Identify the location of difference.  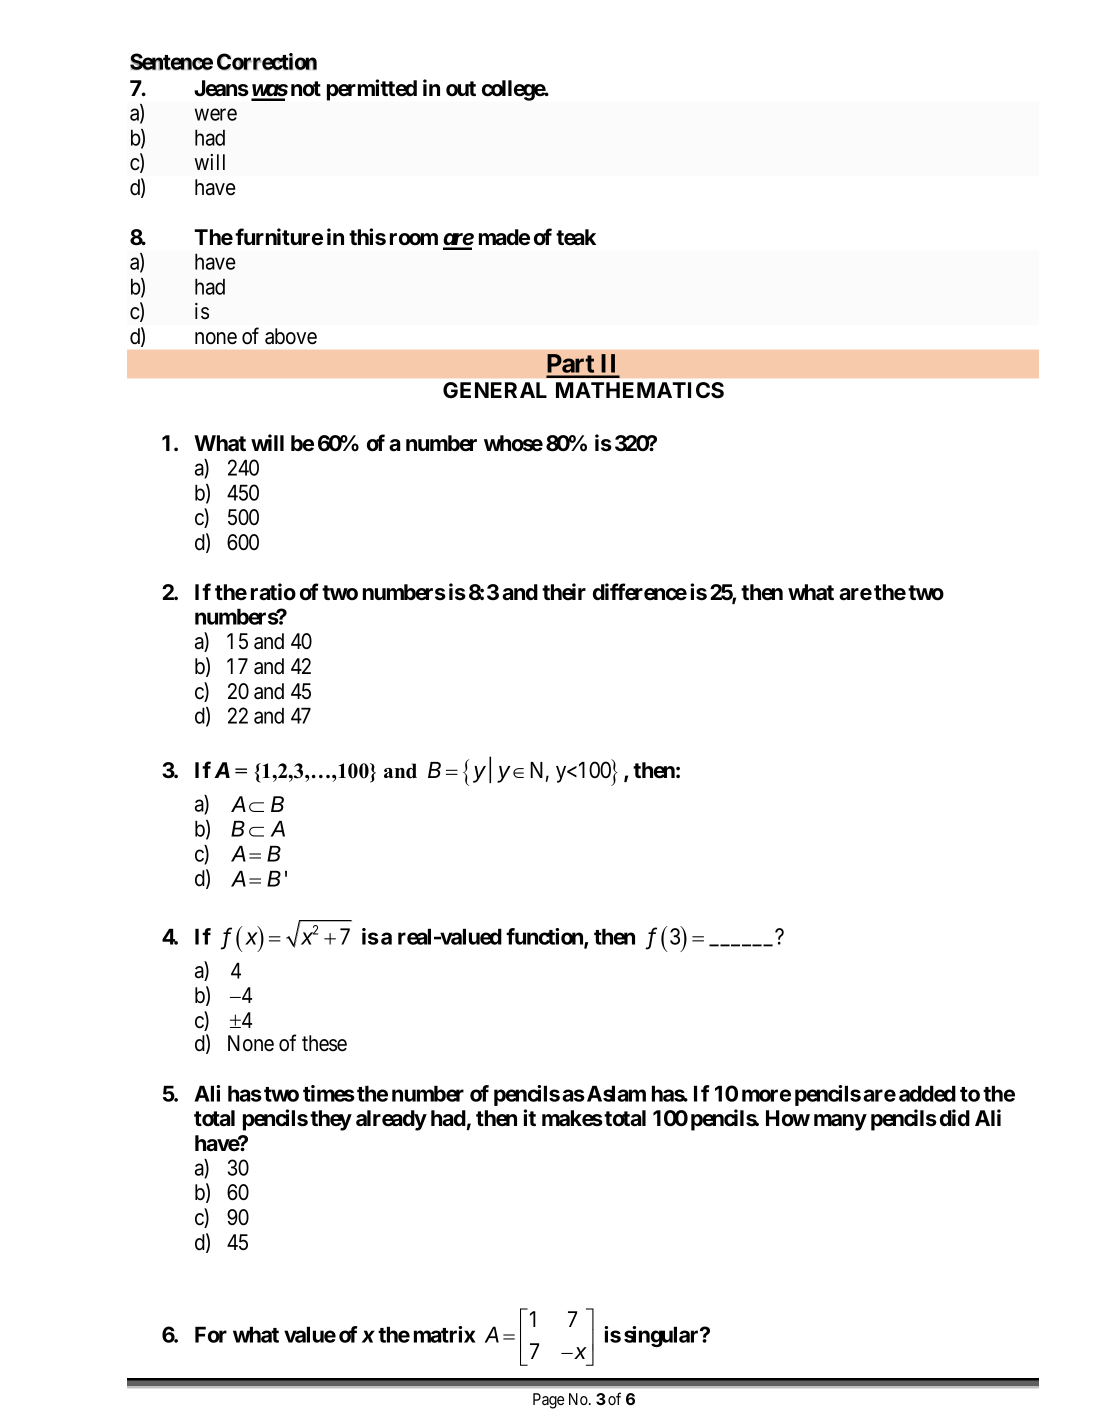
(640, 592).
